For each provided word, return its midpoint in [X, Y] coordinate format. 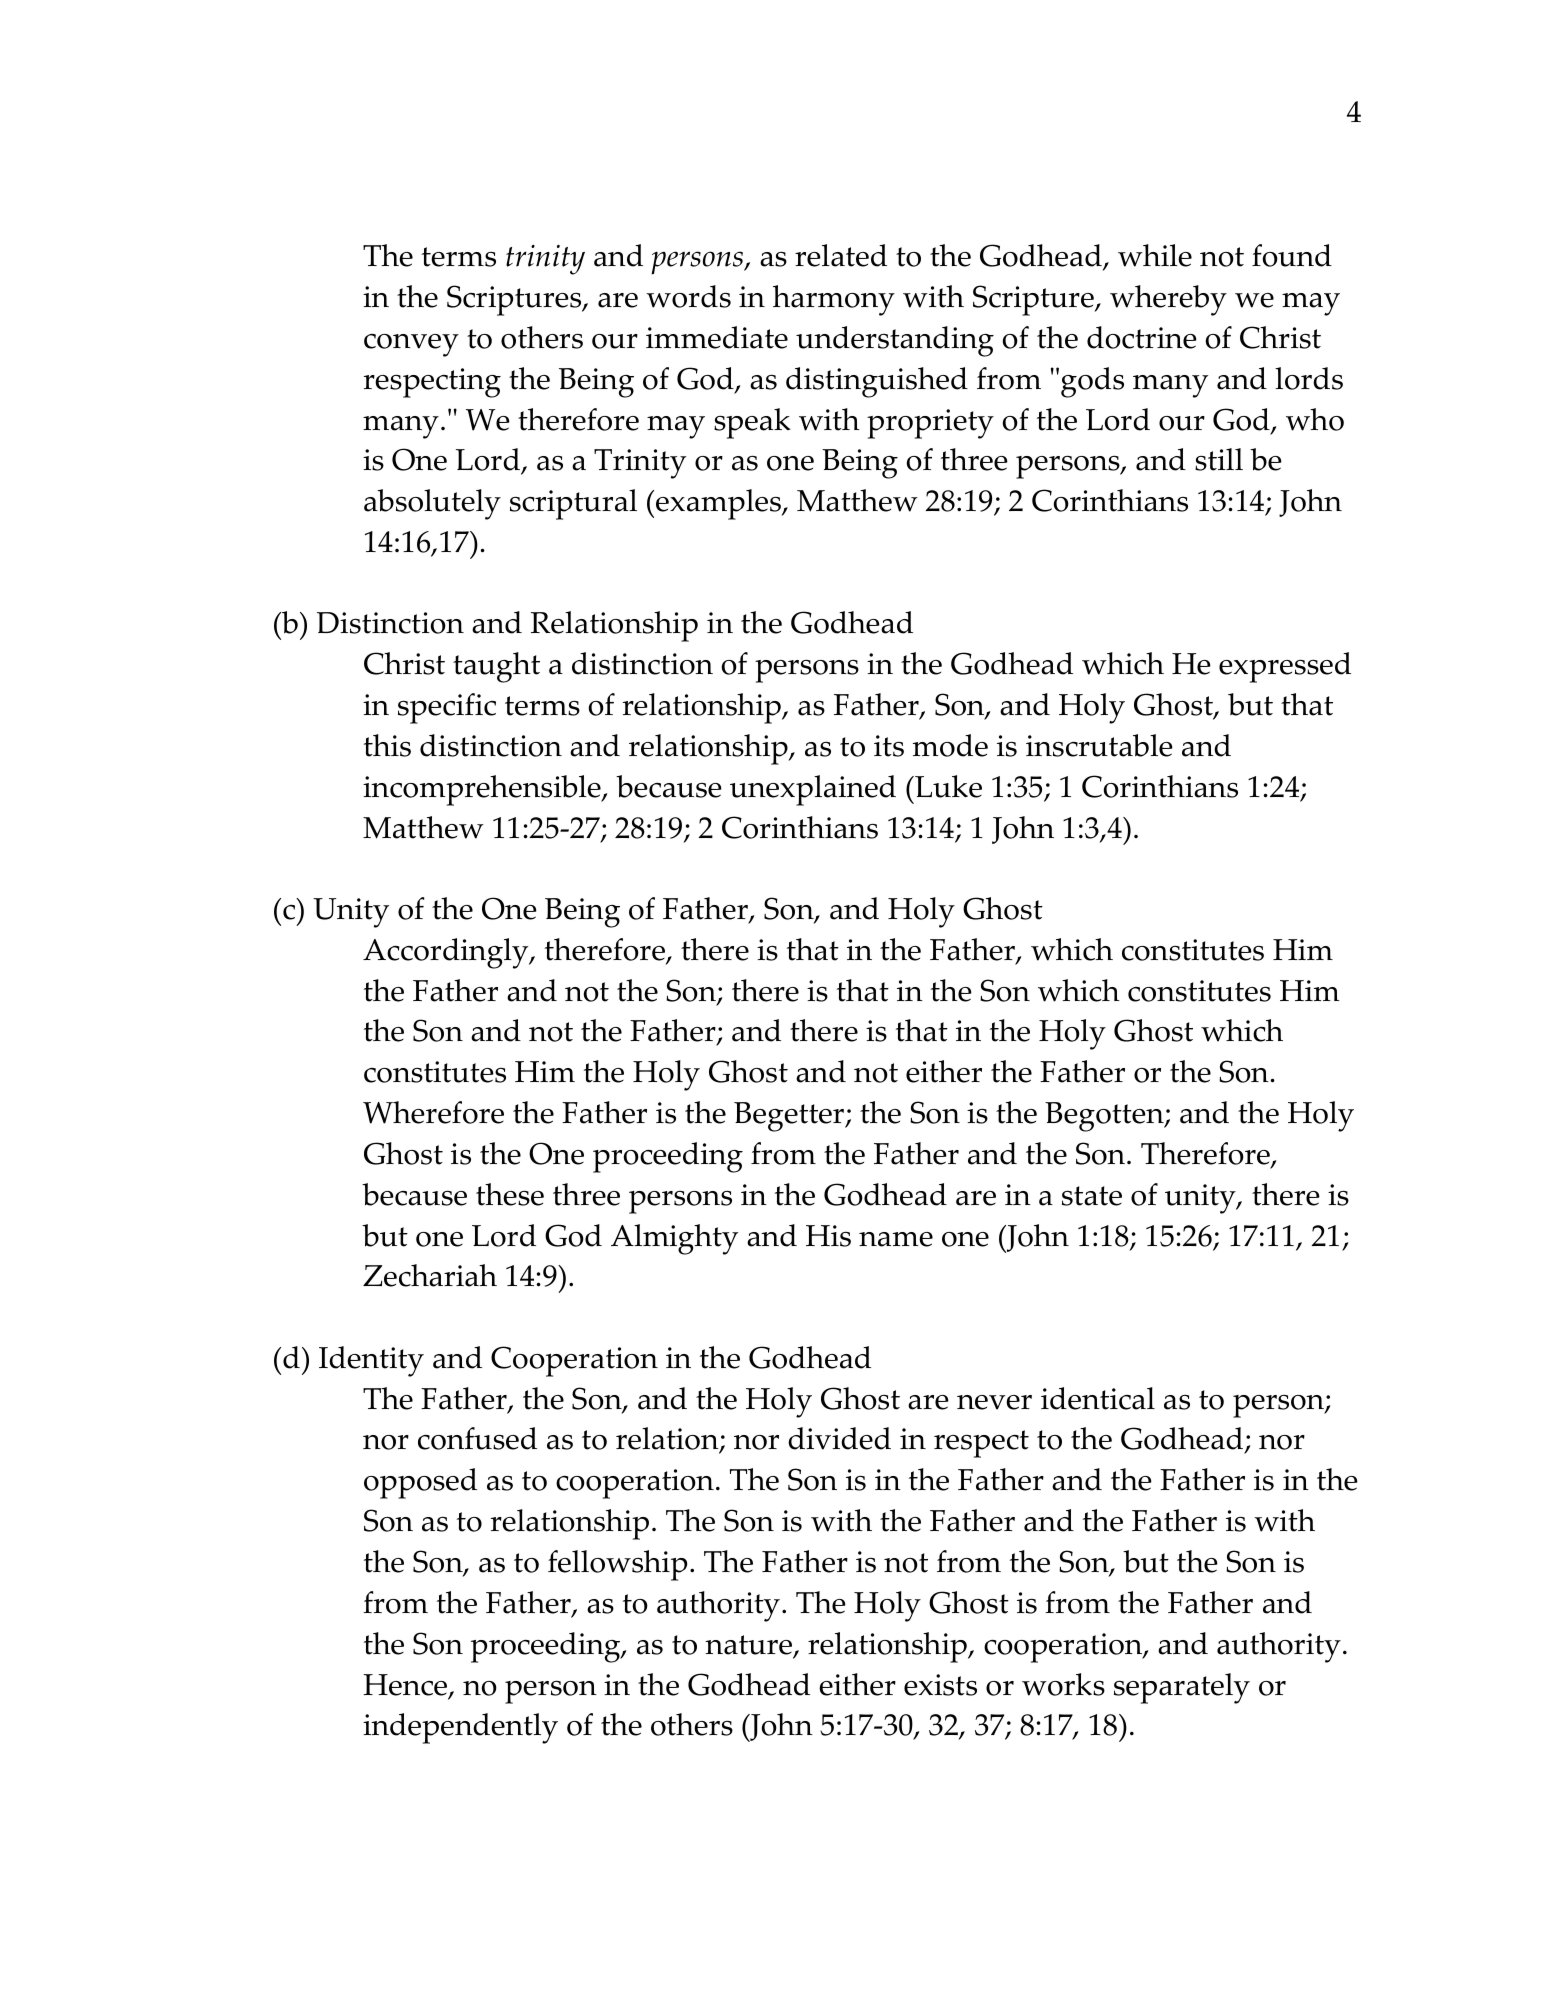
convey [411, 345]
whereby [1168, 300]
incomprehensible [483, 790]
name [896, 1239]
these [510, 1194]
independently [460, 1728]
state [1092, 1196]
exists [940, 1685]
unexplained [813, 790]
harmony [834, 300]
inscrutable [1099, 745]
